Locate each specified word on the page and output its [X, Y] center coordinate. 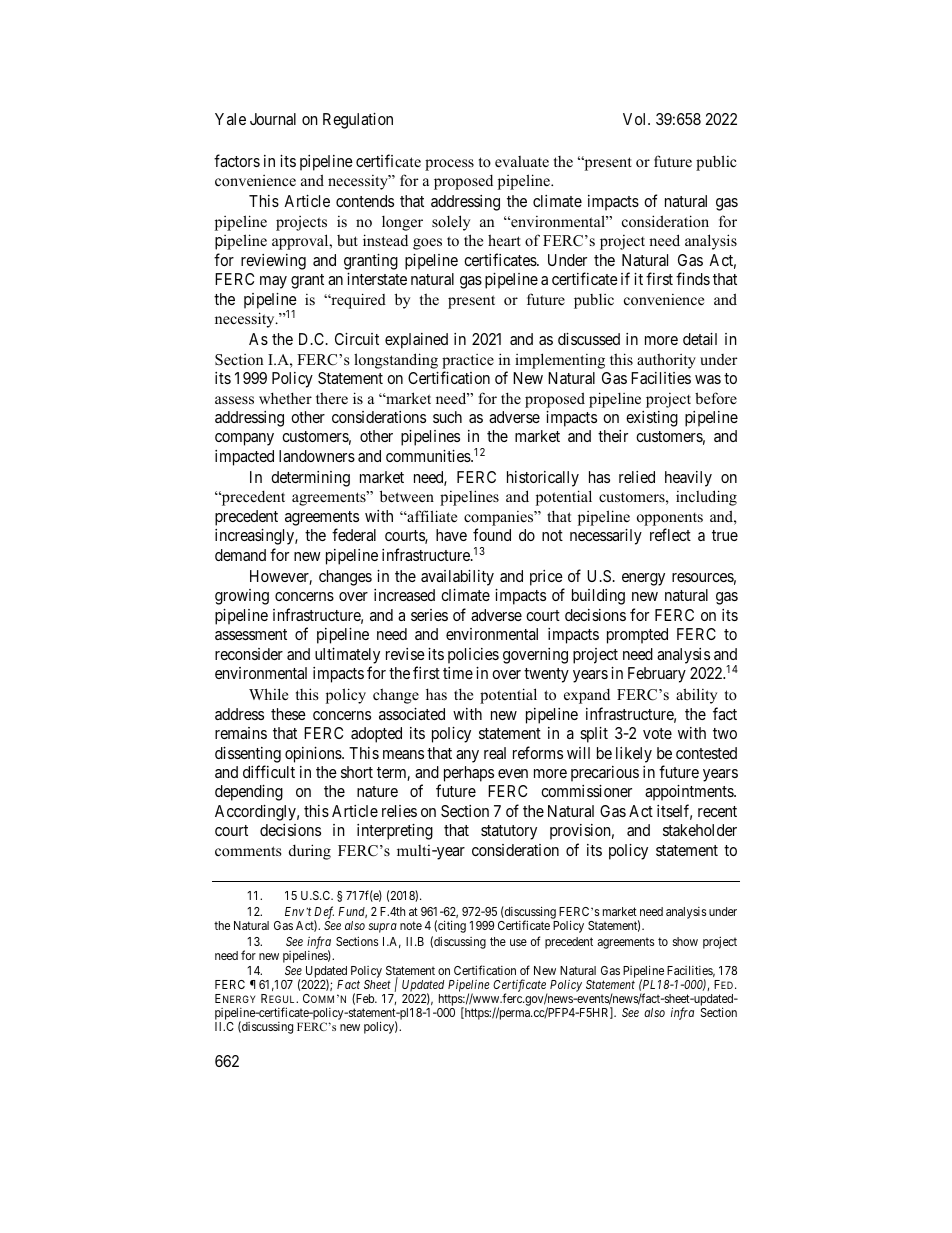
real [495, 753]
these [288, 714]
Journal [273, 119]
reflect [670, 534]
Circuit [357, 339]
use [518, 942]
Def [324, 914]
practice [468, 361]
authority [666, 361]
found [492, 534]
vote [657, 733]
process [449, 165]
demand [240, 555]
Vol [636, 119]
